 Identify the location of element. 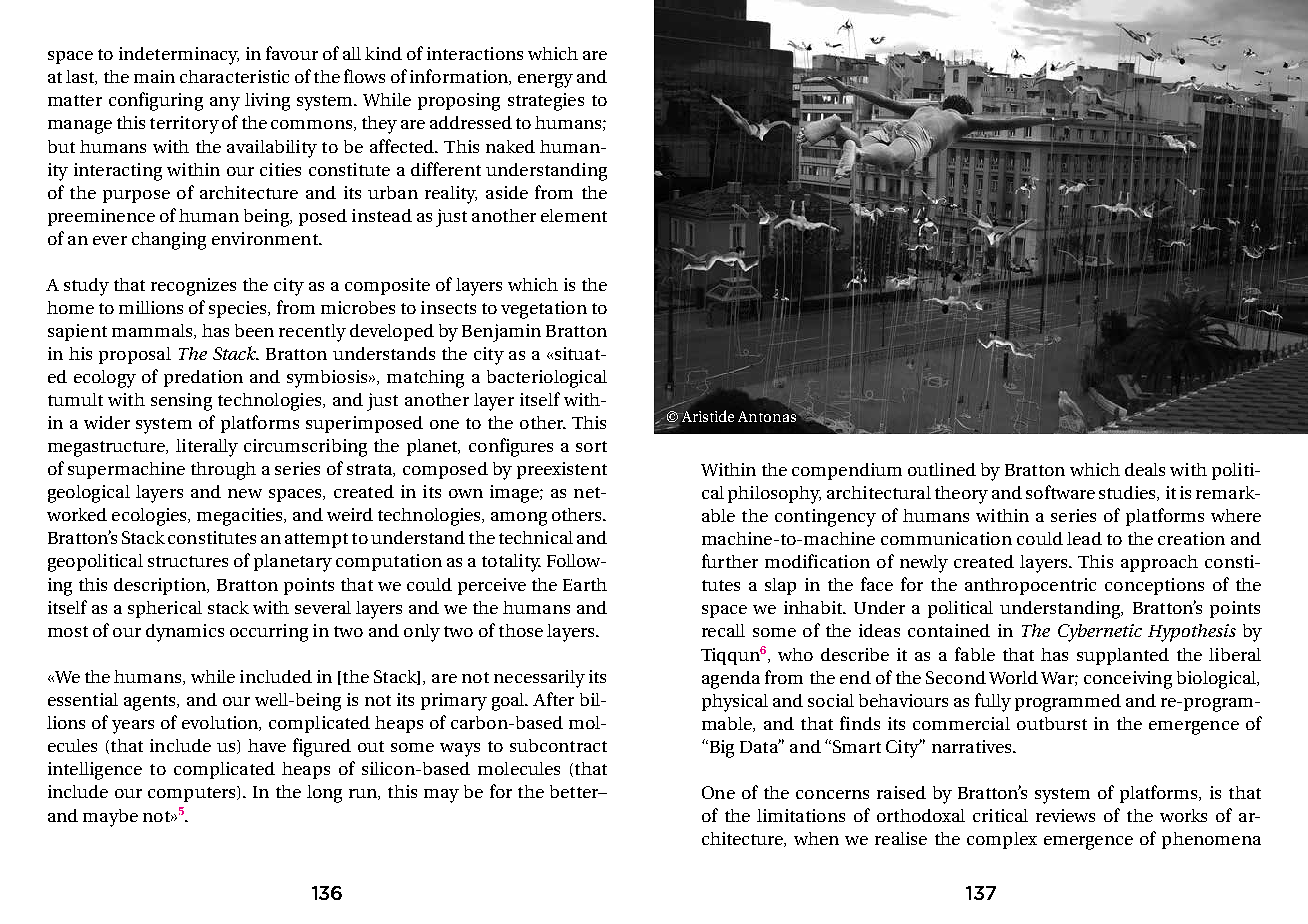
(574, 215).
